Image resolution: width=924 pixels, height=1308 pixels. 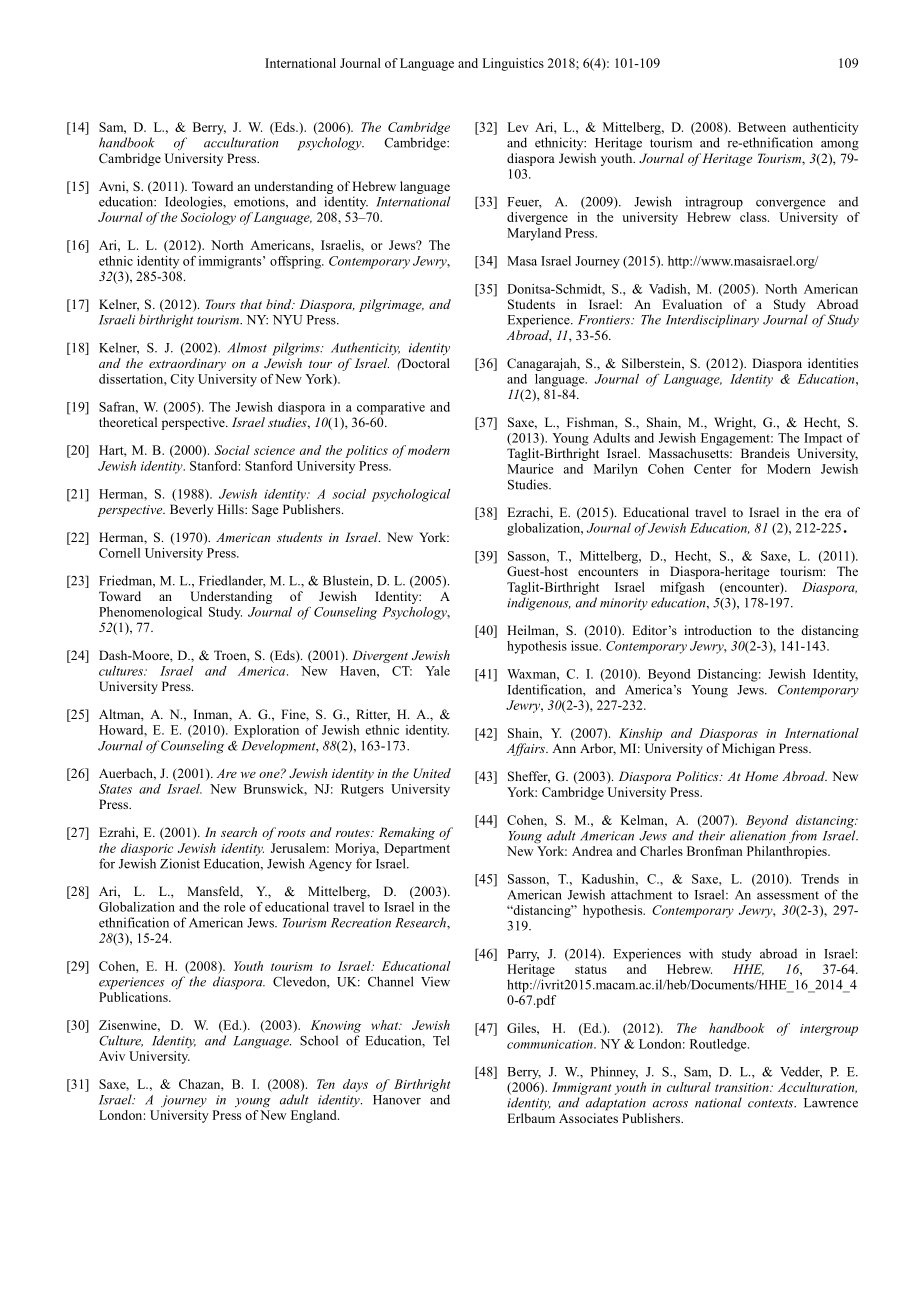 I want to click on pilgrimage, so click(x=391, y=305).
